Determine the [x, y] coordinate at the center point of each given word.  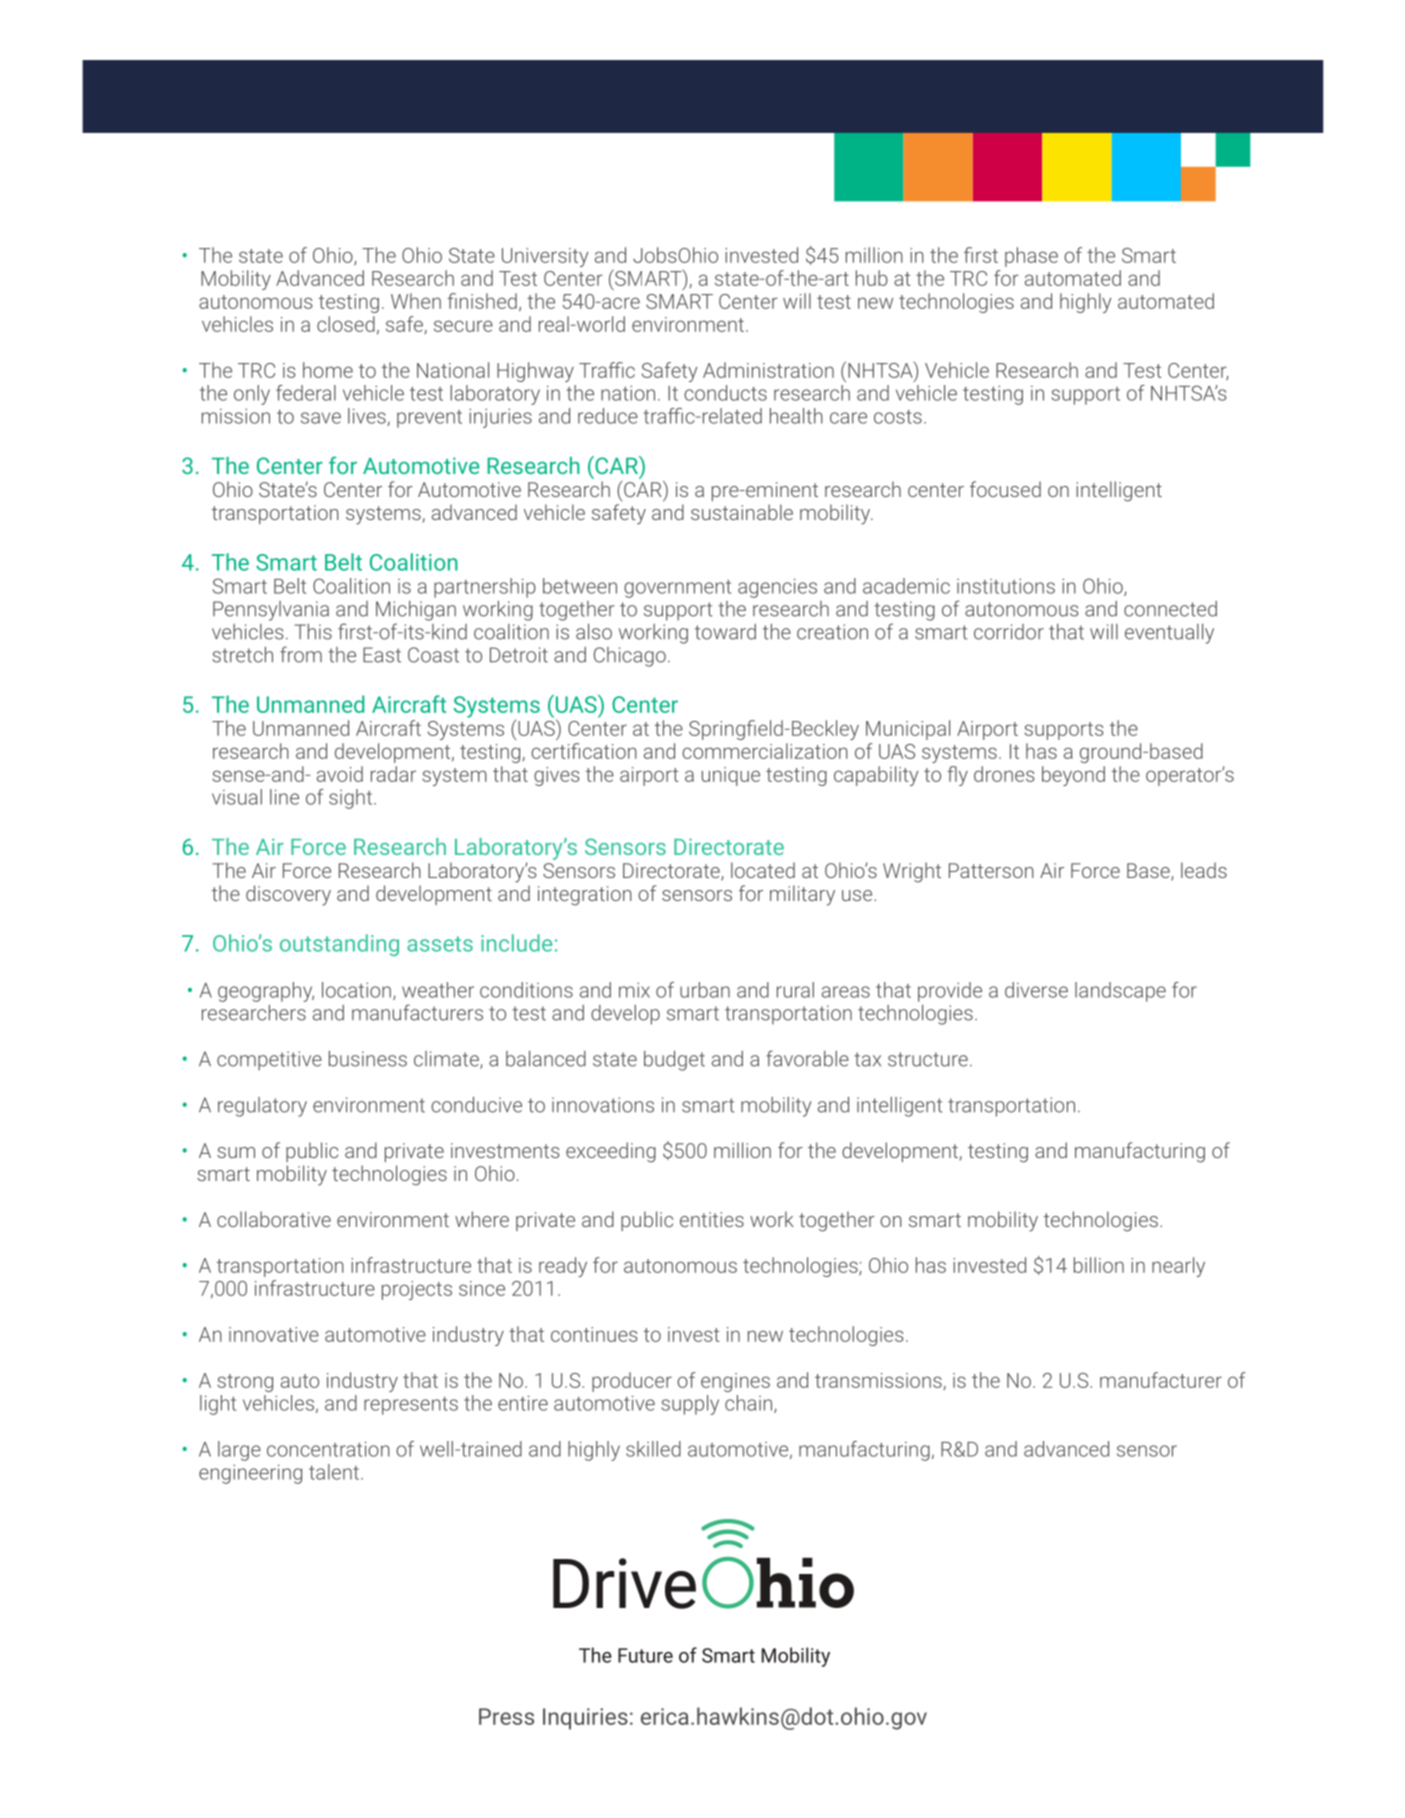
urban [705, 990]
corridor [1009, 632]
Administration [768, 370]
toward [725, 632]
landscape [1120, 992]
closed [346, 324]
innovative [274, 1334]
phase [1031, 257]
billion [1099, 1265]
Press [506, 1716]
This [313, 632]
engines [735, 1382]
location [356, 990]
